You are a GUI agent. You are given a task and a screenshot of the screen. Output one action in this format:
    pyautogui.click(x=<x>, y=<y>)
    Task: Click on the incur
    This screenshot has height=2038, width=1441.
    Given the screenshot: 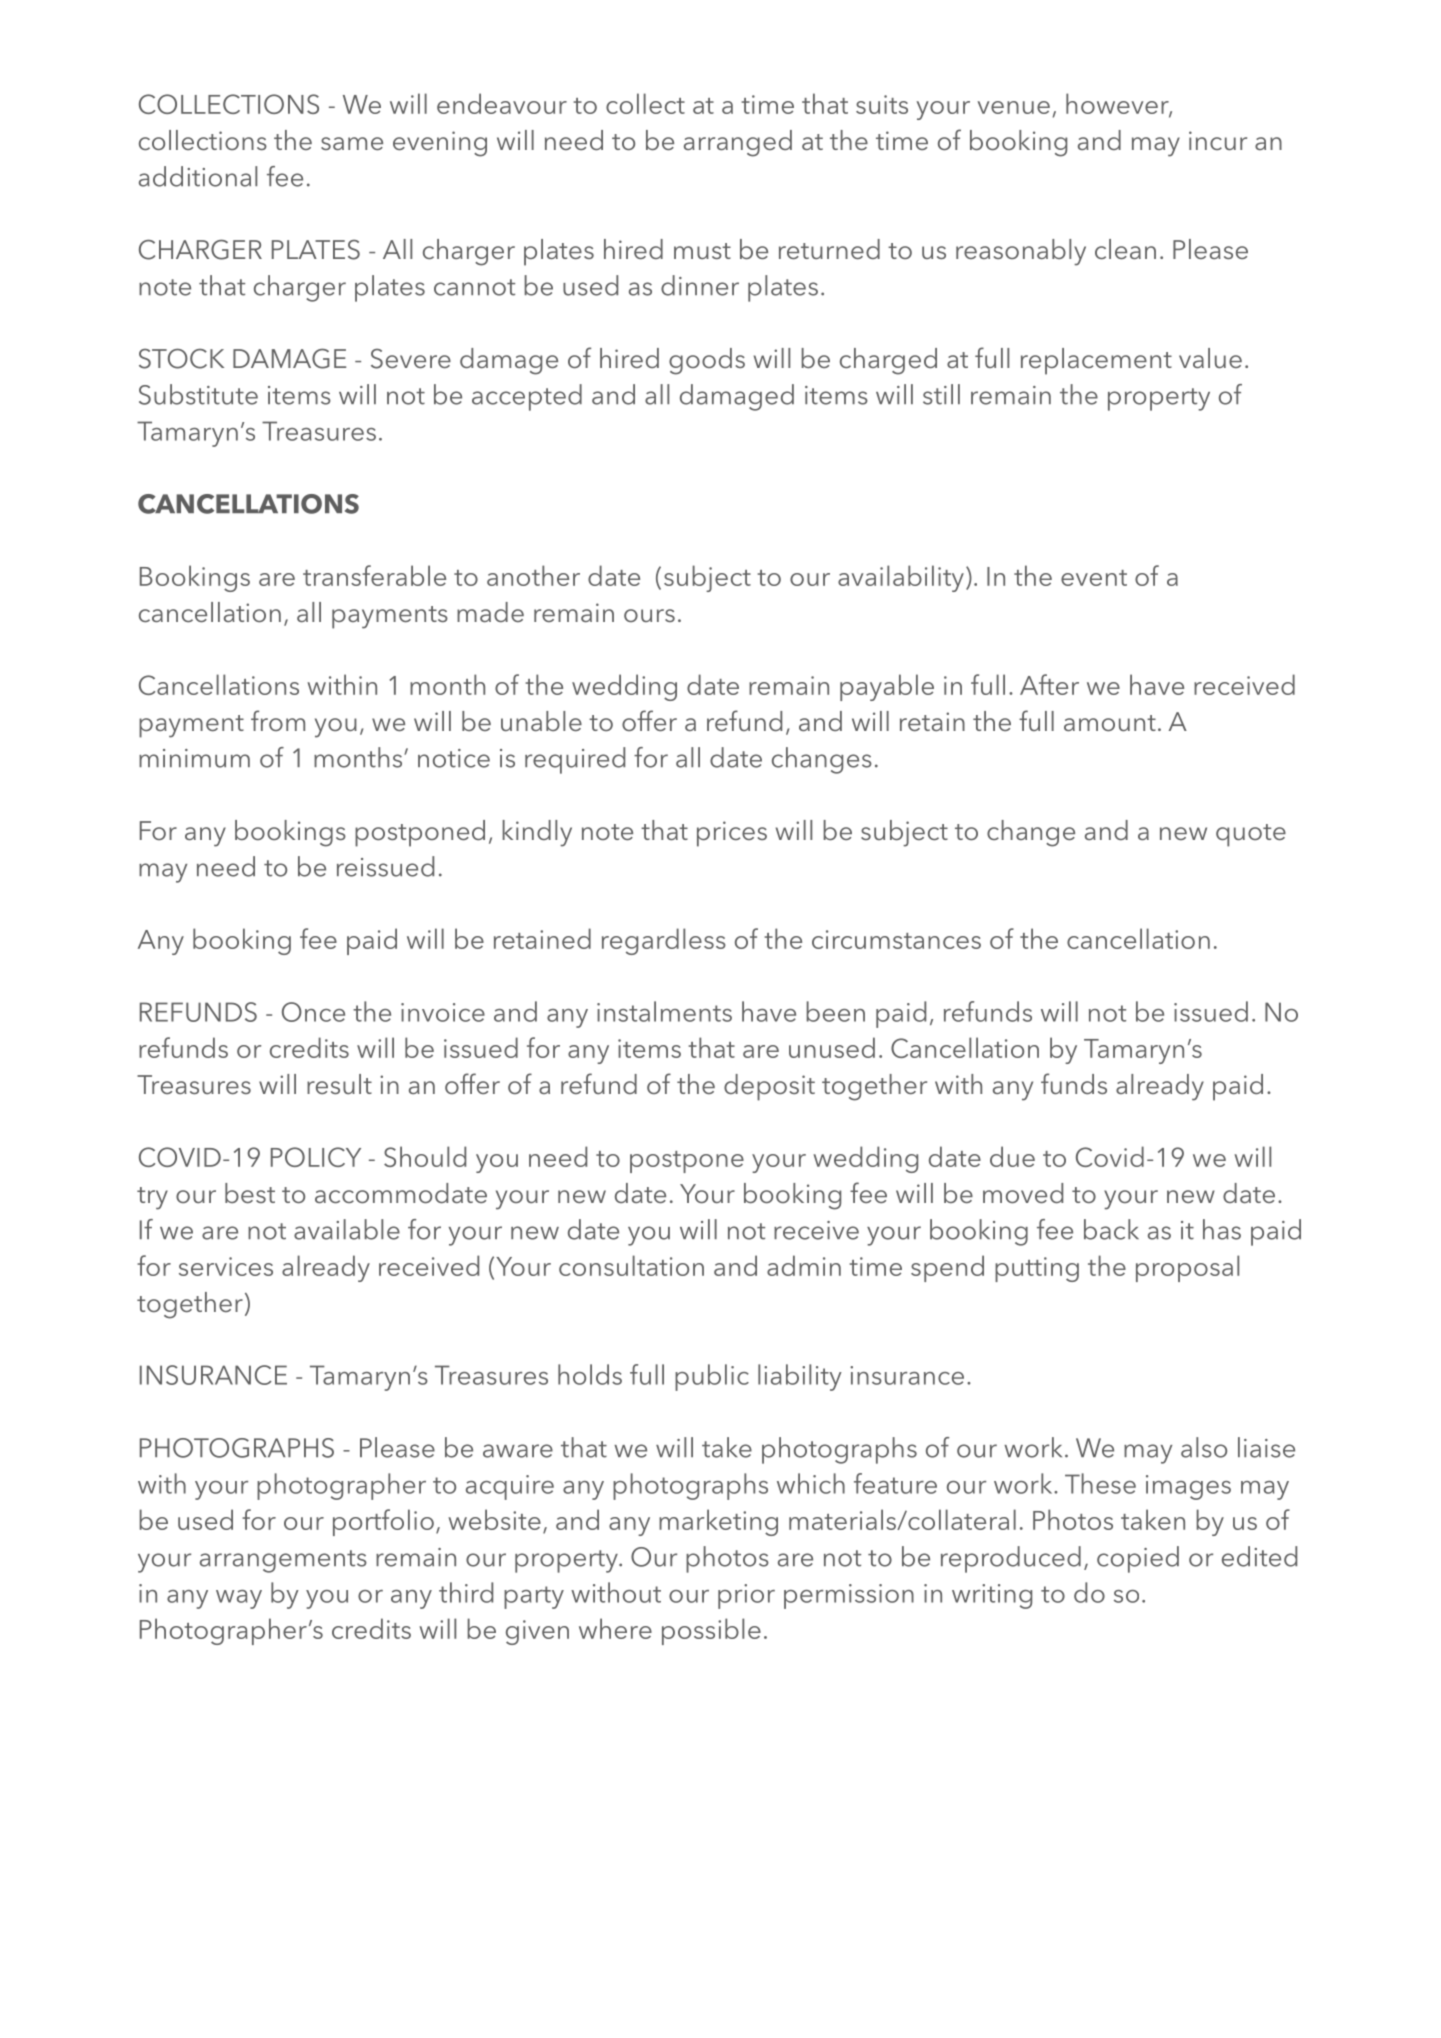 What is the action you would take?
    pyautogui.click(x=1218, y=140)
